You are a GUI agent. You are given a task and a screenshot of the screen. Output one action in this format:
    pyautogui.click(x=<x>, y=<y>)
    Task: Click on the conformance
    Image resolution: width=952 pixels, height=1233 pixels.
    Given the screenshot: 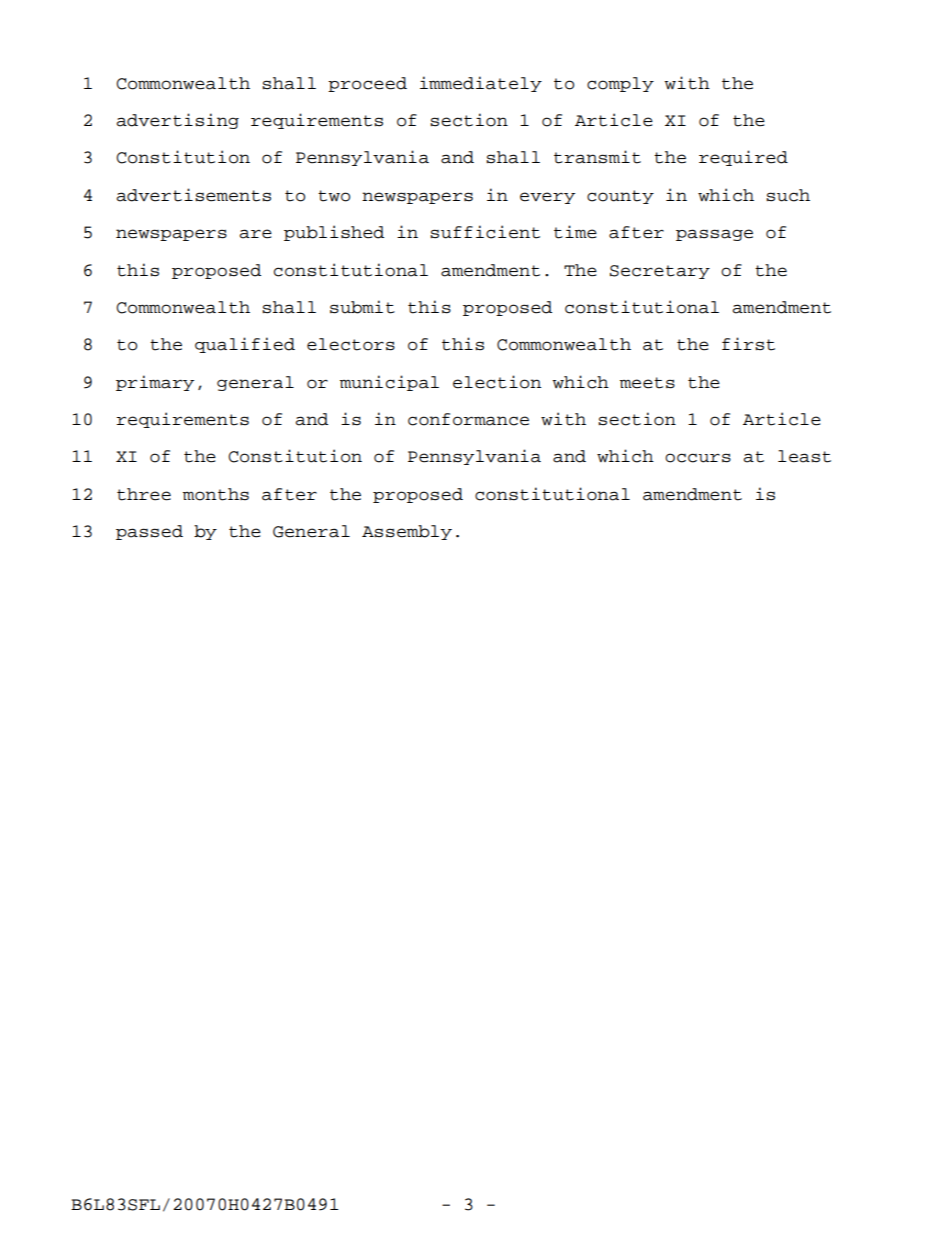 What is the action you would take?
    pyautogui.click(x=468, y=419)
